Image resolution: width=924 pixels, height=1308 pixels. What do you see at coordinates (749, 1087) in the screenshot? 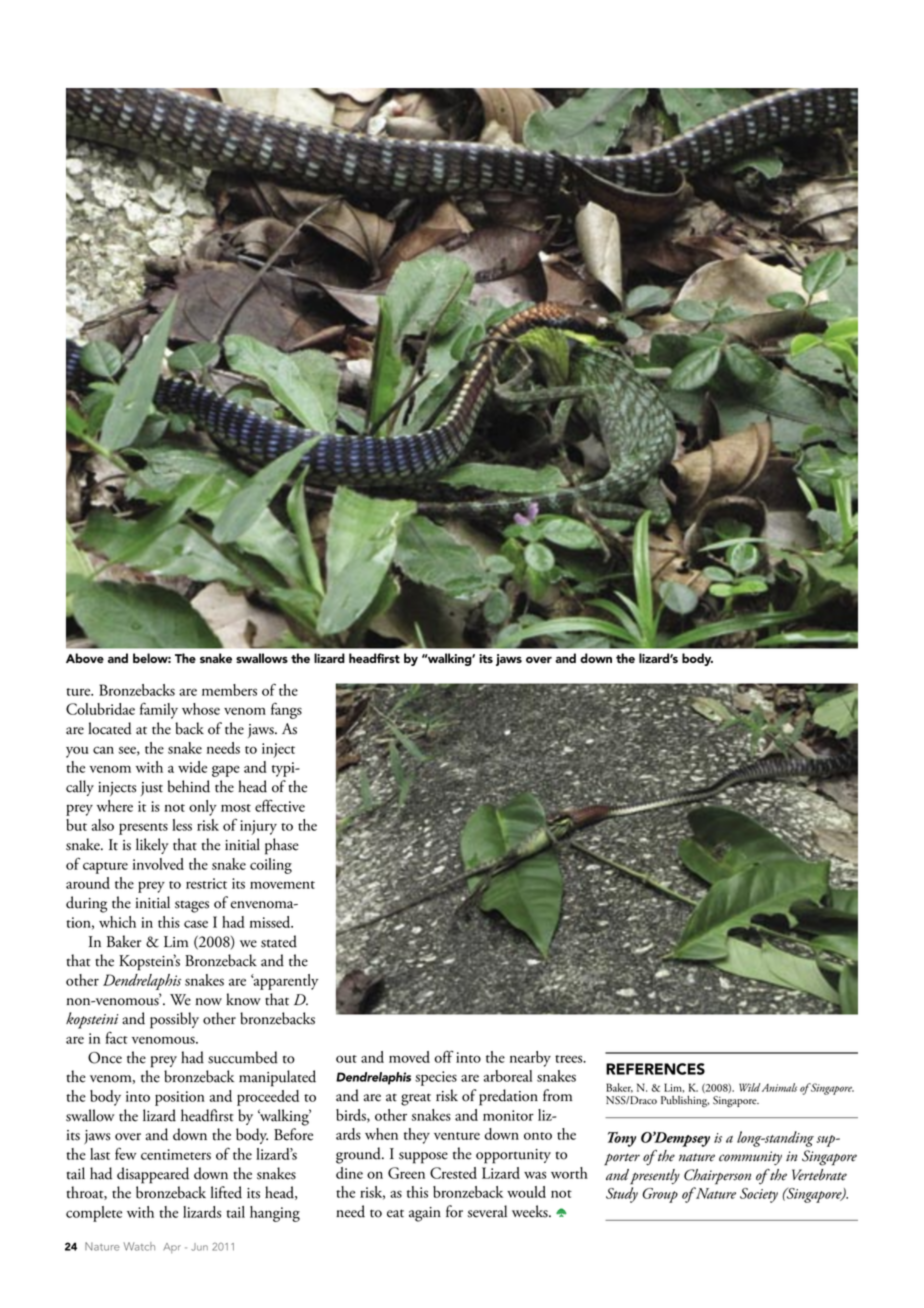
I see `Wild` at bounding box center [749, 1087].
